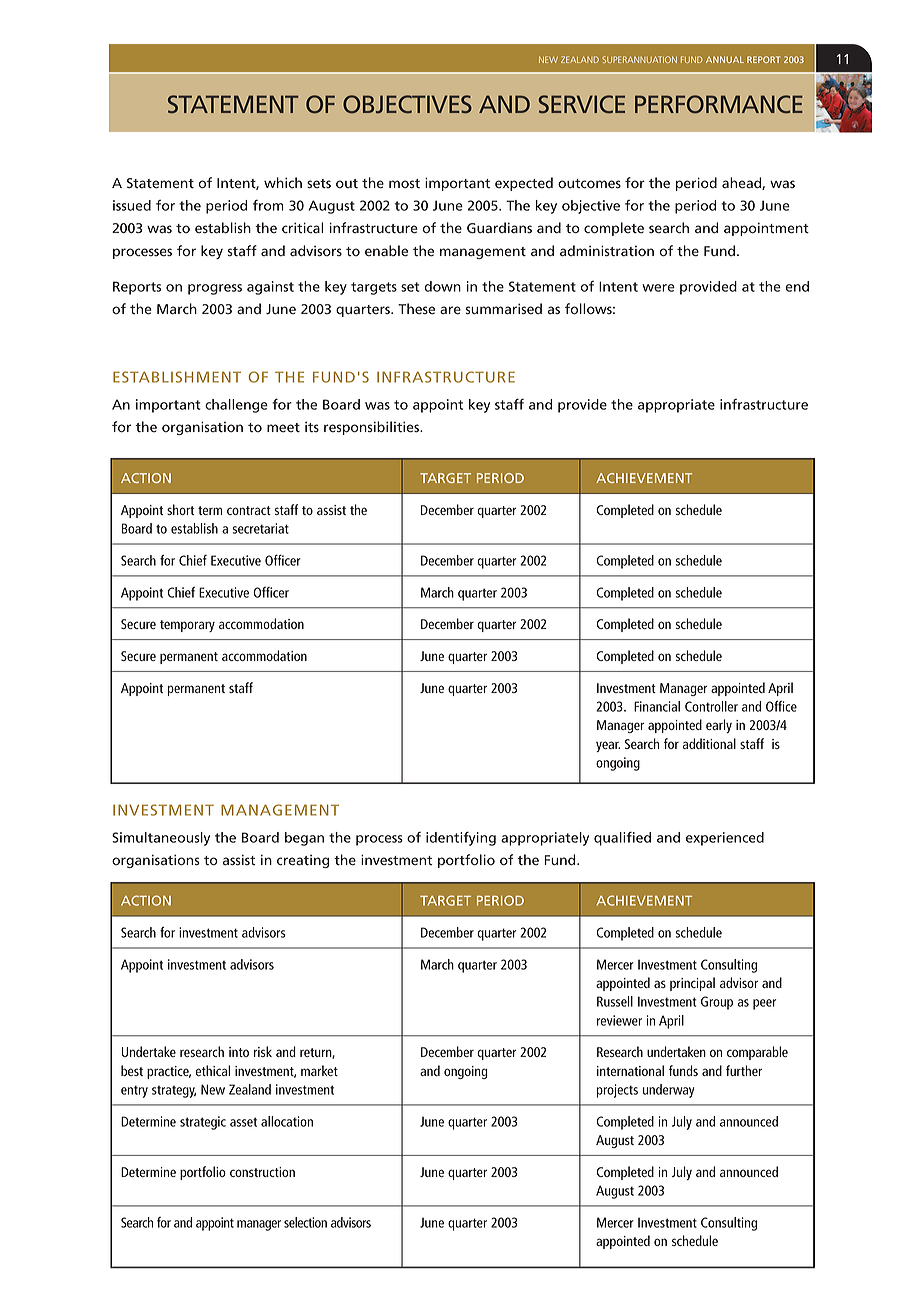 Image resolution: width=924 pixels, height=1308 pixels. What do you see at coordinates (582, 104) in the screenshot?
I see `SERVICE` at bounding box center [582, 104].
